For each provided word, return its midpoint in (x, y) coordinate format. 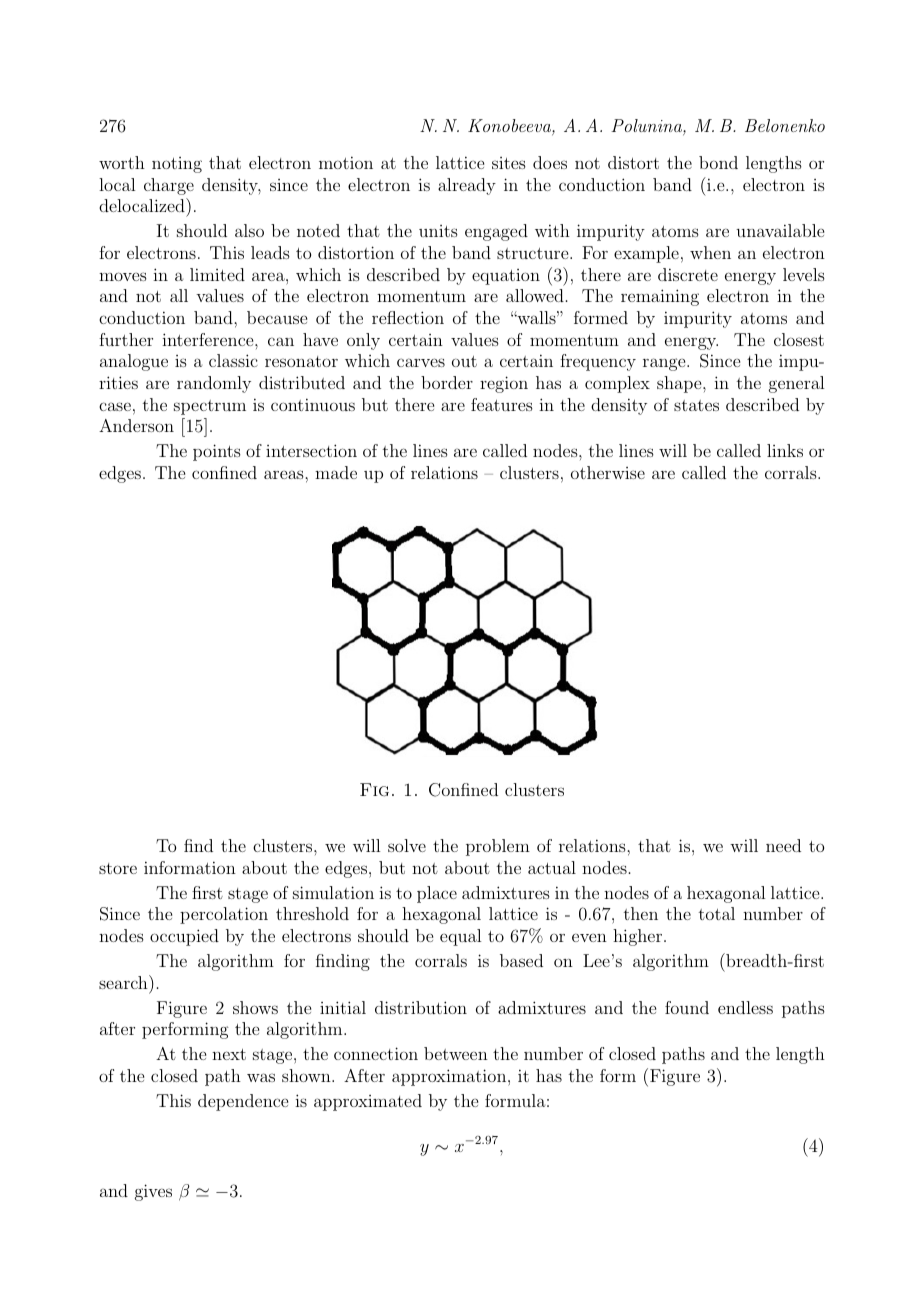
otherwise (608, 472)
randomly (214, 384)
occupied (184, 937)
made (336, 472)
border (447, 382)
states (696, 405)
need (783, 845)
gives (153, 1192)
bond (718, 162)
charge (169, 186)
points (217, 452)
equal (460, 937)
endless (745, 1007)
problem (498, 847)
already (467, 186)
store (118, 868)
